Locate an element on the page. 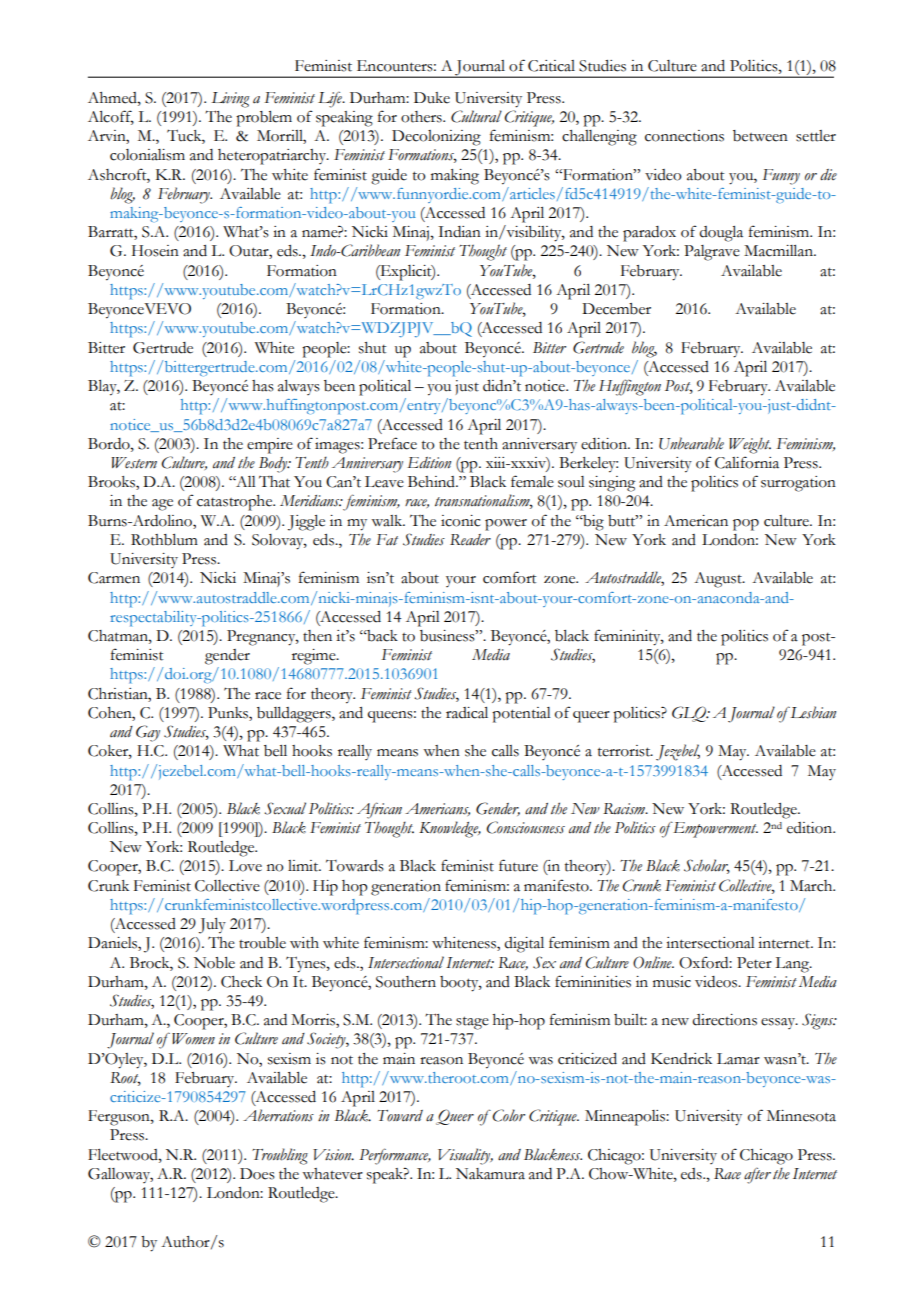  Does is located at coordinates (257, 1174).
